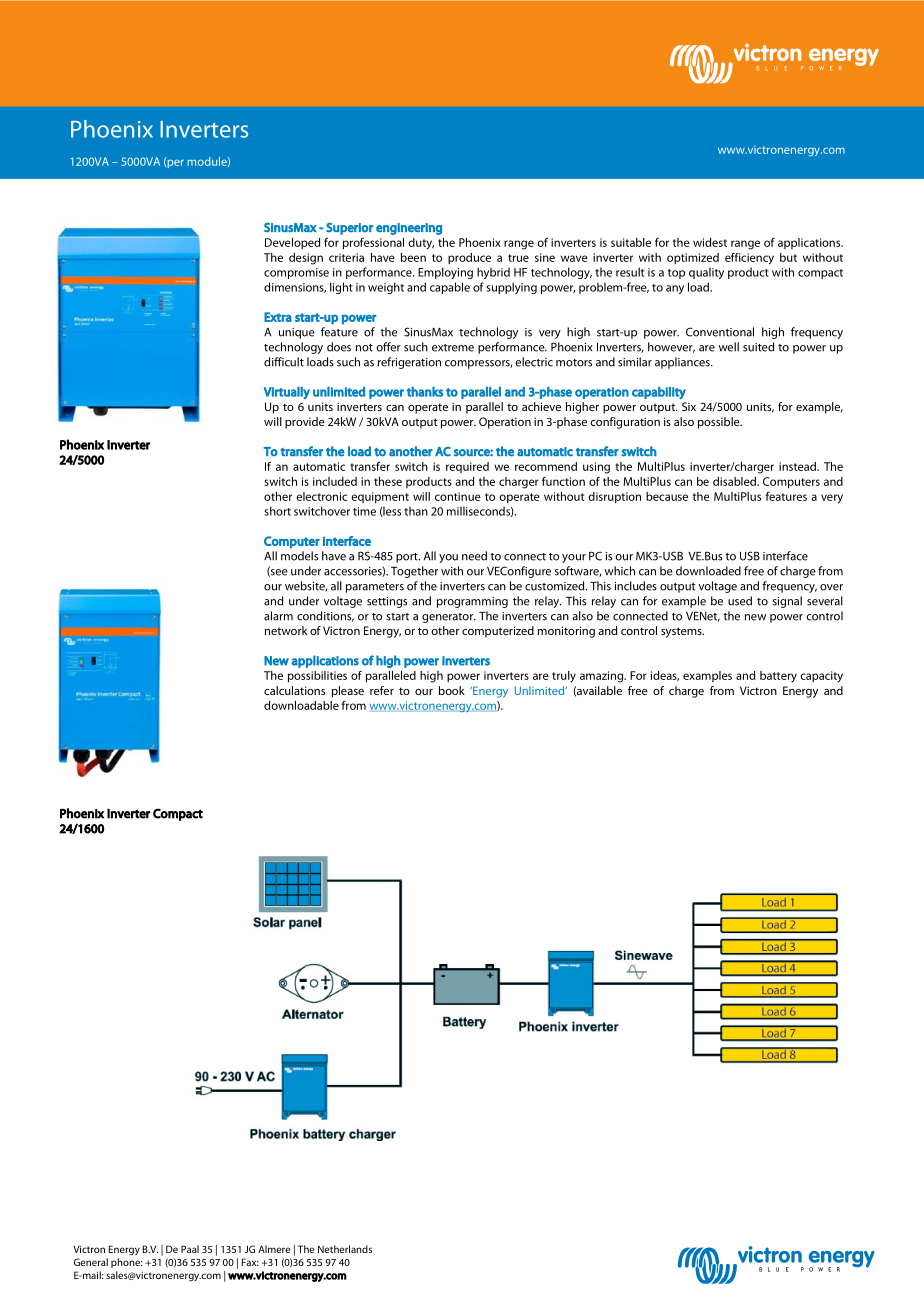 Image resolution: width=924 pixels, height=1308 pixels. Describe the element at coordinates (749, 259) in the document. I see `efficiency` at that location.
